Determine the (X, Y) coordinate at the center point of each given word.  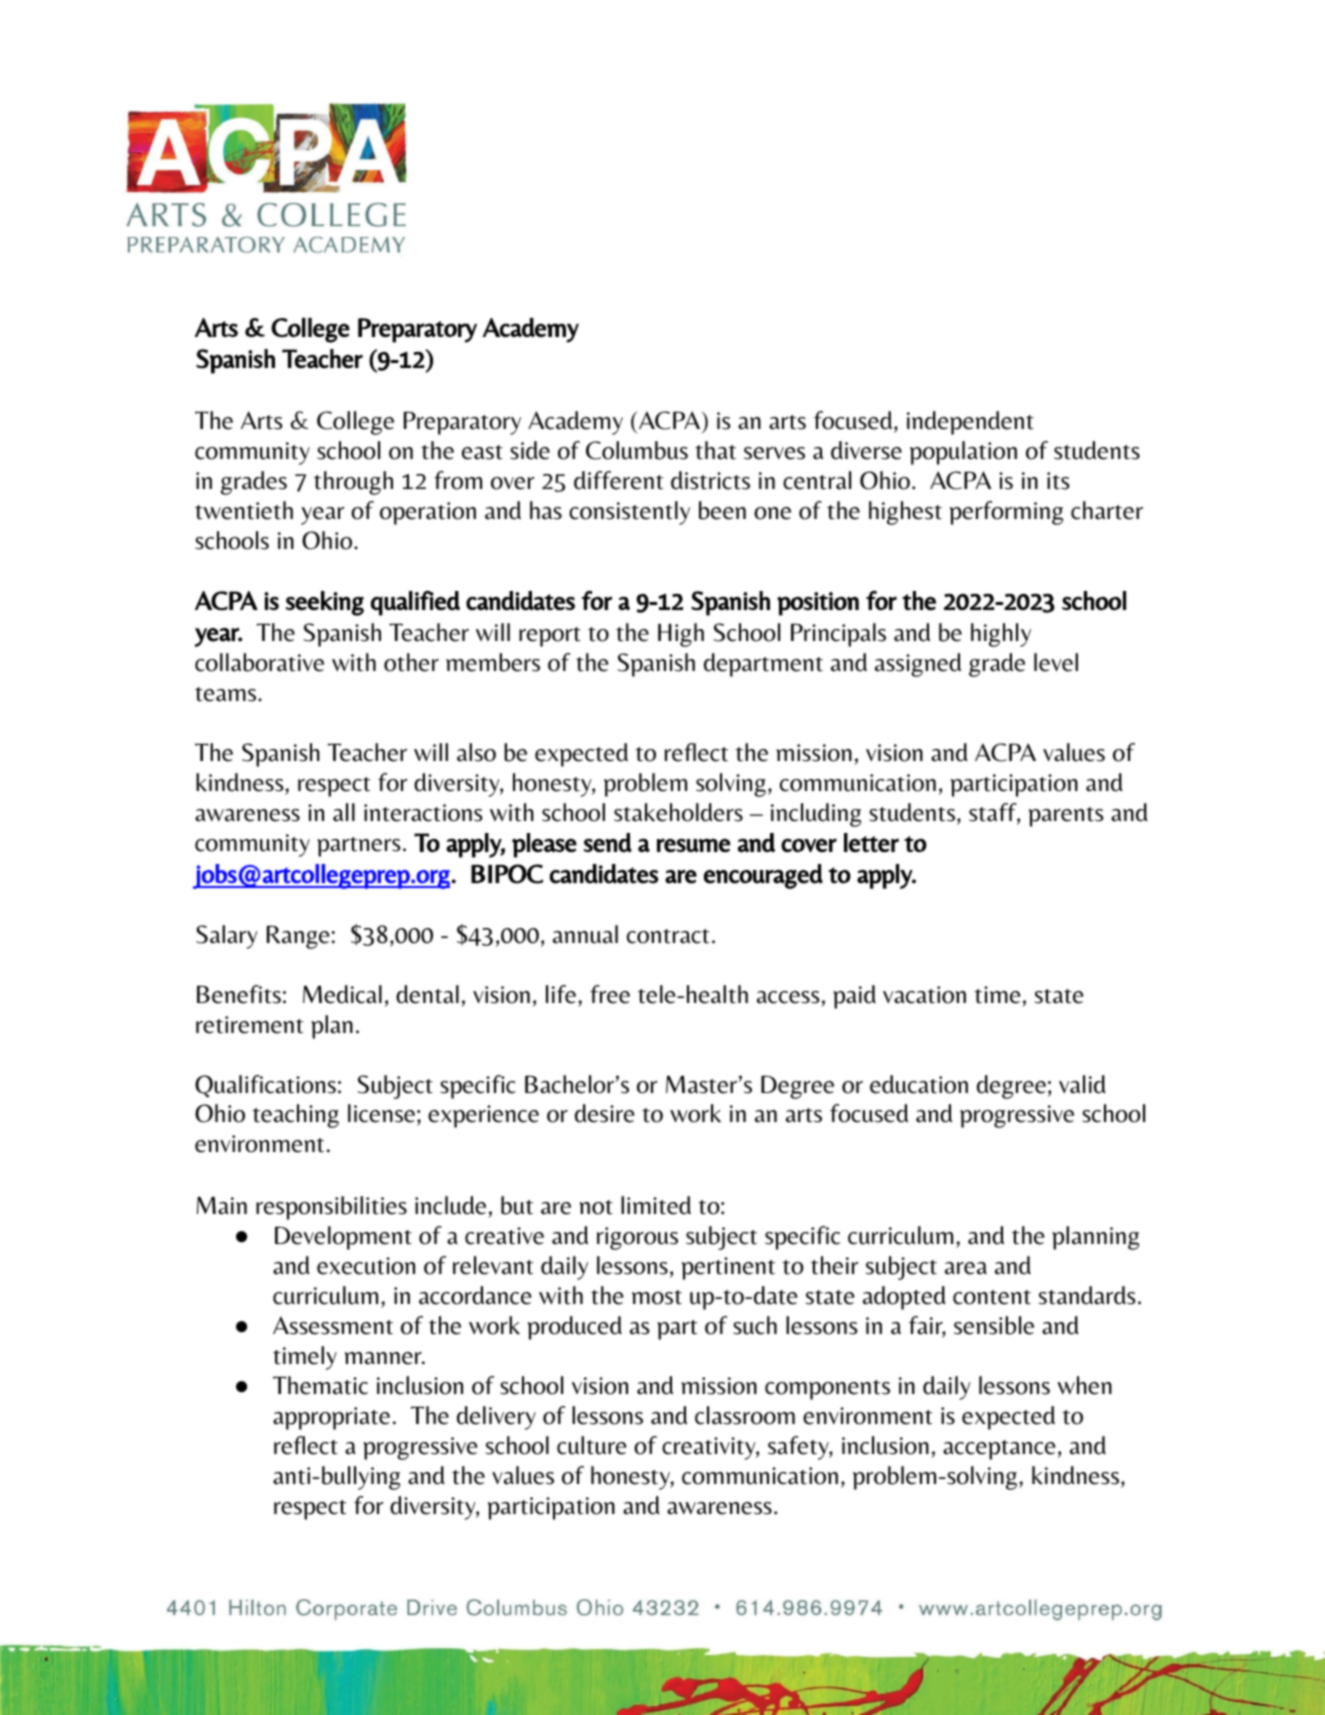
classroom (745, 1415)
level (1056, 662)
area (966, 1268)
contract (668, 936)
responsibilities (331, 1208)
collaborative (259, 662)
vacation (924, 995)
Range (298, 937)
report (550, 637)
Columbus (637, 450)
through (353, 483)
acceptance (999, 1450)
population (963, 453)
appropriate (331, 1418)
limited (656, 1205)
